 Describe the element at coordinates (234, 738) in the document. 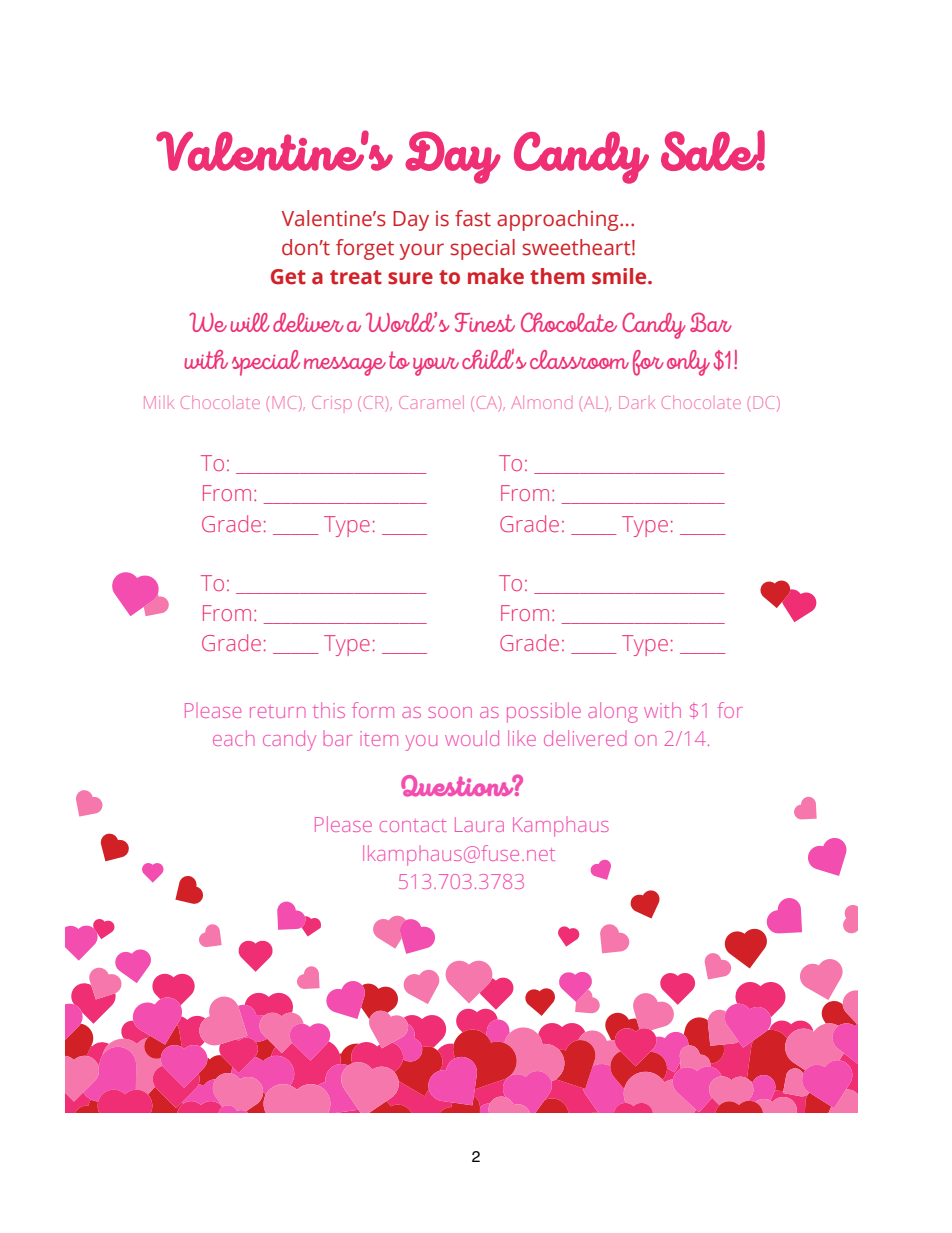

I see `each` at that location.
